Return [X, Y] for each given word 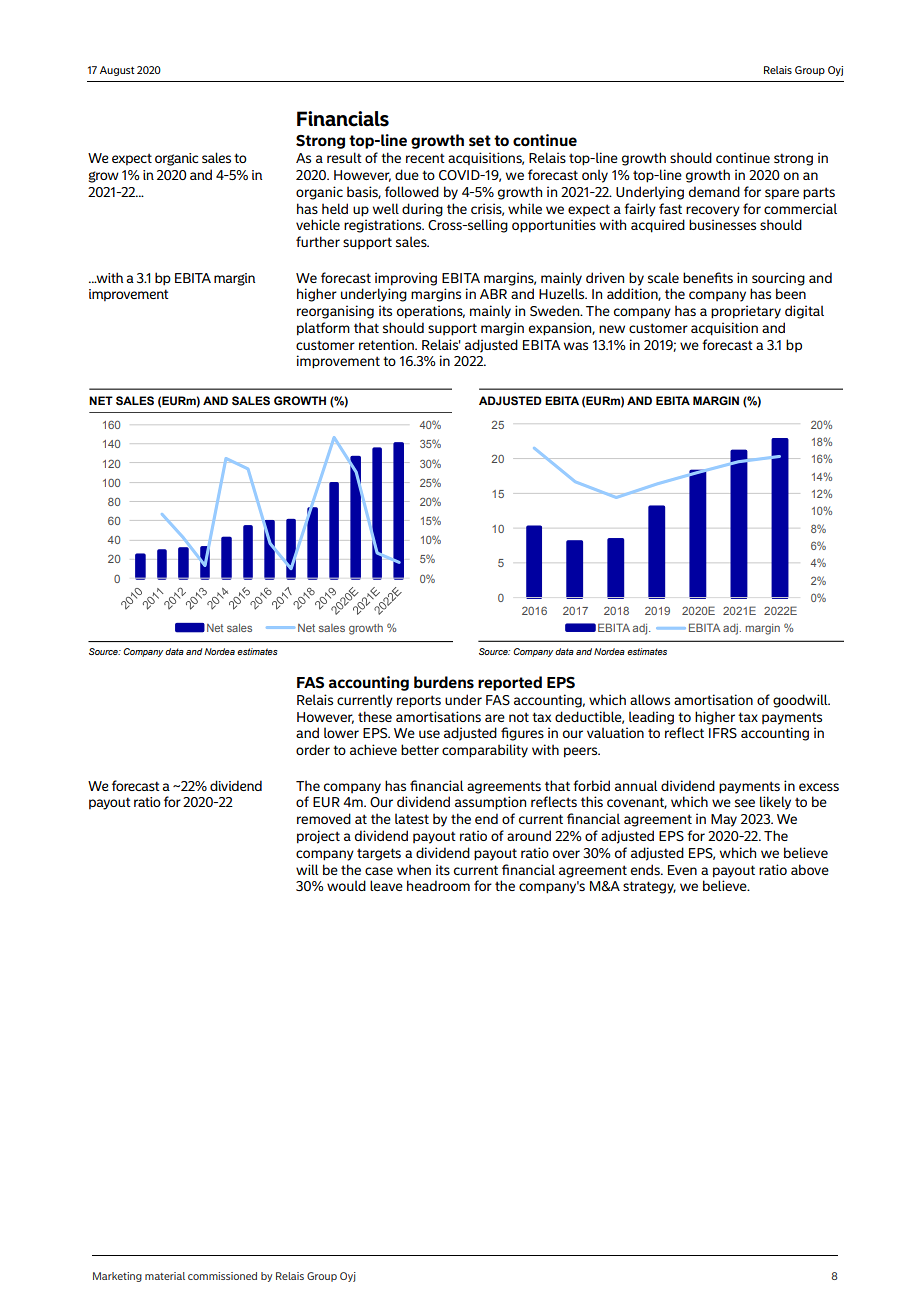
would [346, 885]
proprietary [746, 312]
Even [682, 870]
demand [714, 191]
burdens [444, 682]
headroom [438, 885]
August [117, 71]
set [480, 141]
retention [387, 344]
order [313, 749]
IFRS [723, 733]
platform [323, 329]
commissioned [222, 1276]
